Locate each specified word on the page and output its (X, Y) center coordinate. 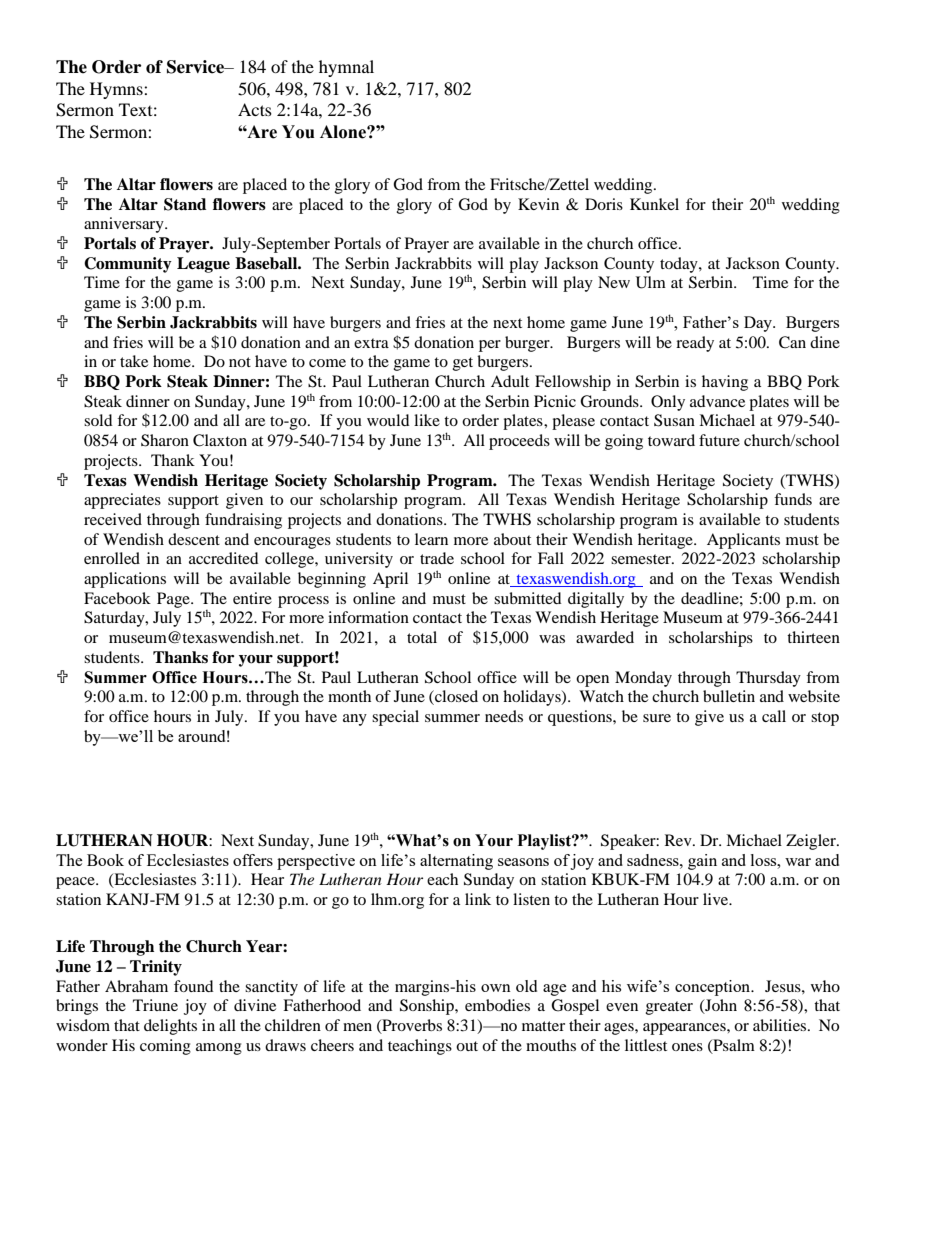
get (463, 364)
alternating (456, 862)
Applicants (743, 541)
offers (253, 860)
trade (437, 558)
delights (170, 1027)
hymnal (346, 68)
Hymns (117, 90)
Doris (604, 204)
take (134, 361)
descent (194, 539)
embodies (497, 1005)
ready (695, 344)
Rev (679, 840)
